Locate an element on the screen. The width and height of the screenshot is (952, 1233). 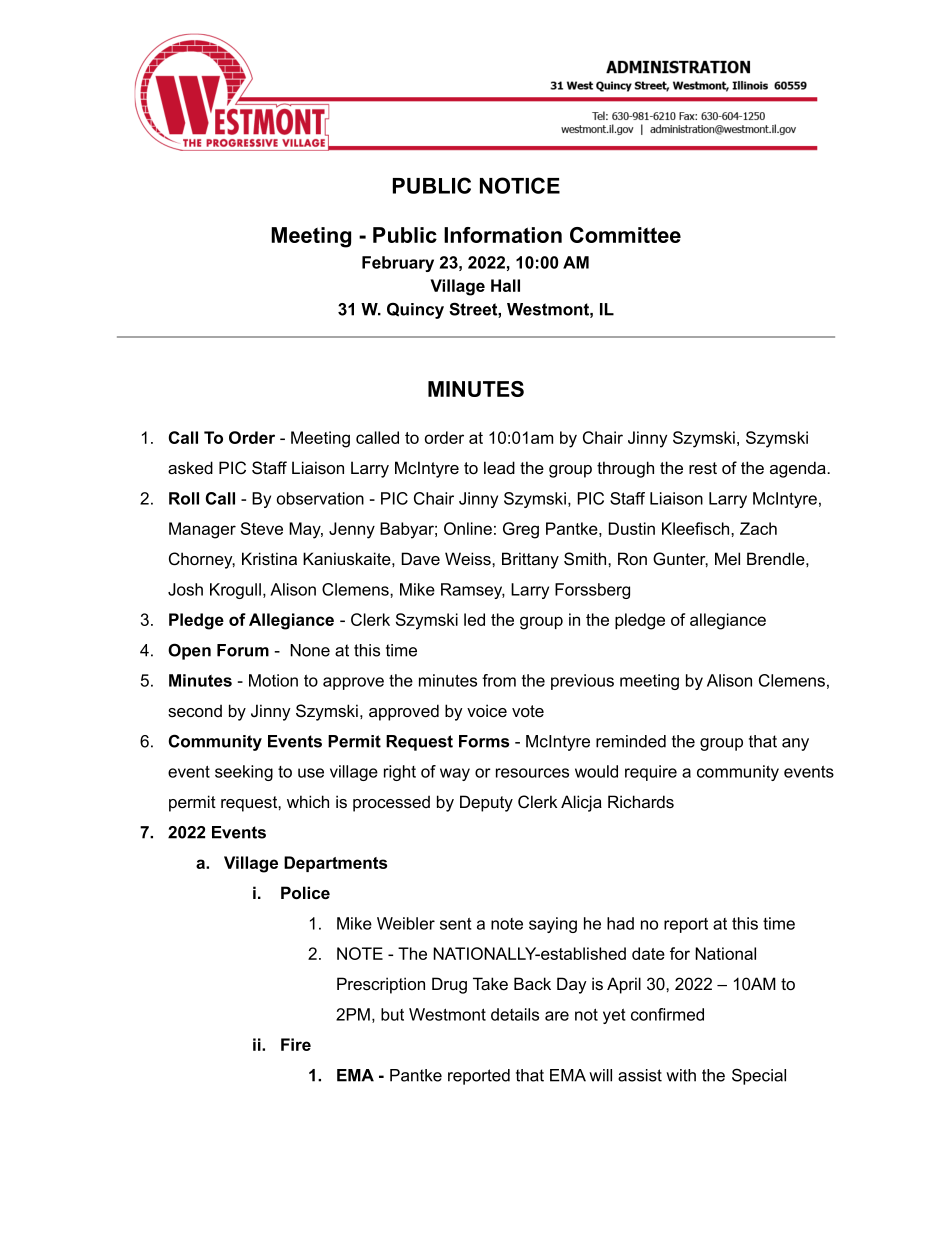
February is located at coordinates (398, 264).
